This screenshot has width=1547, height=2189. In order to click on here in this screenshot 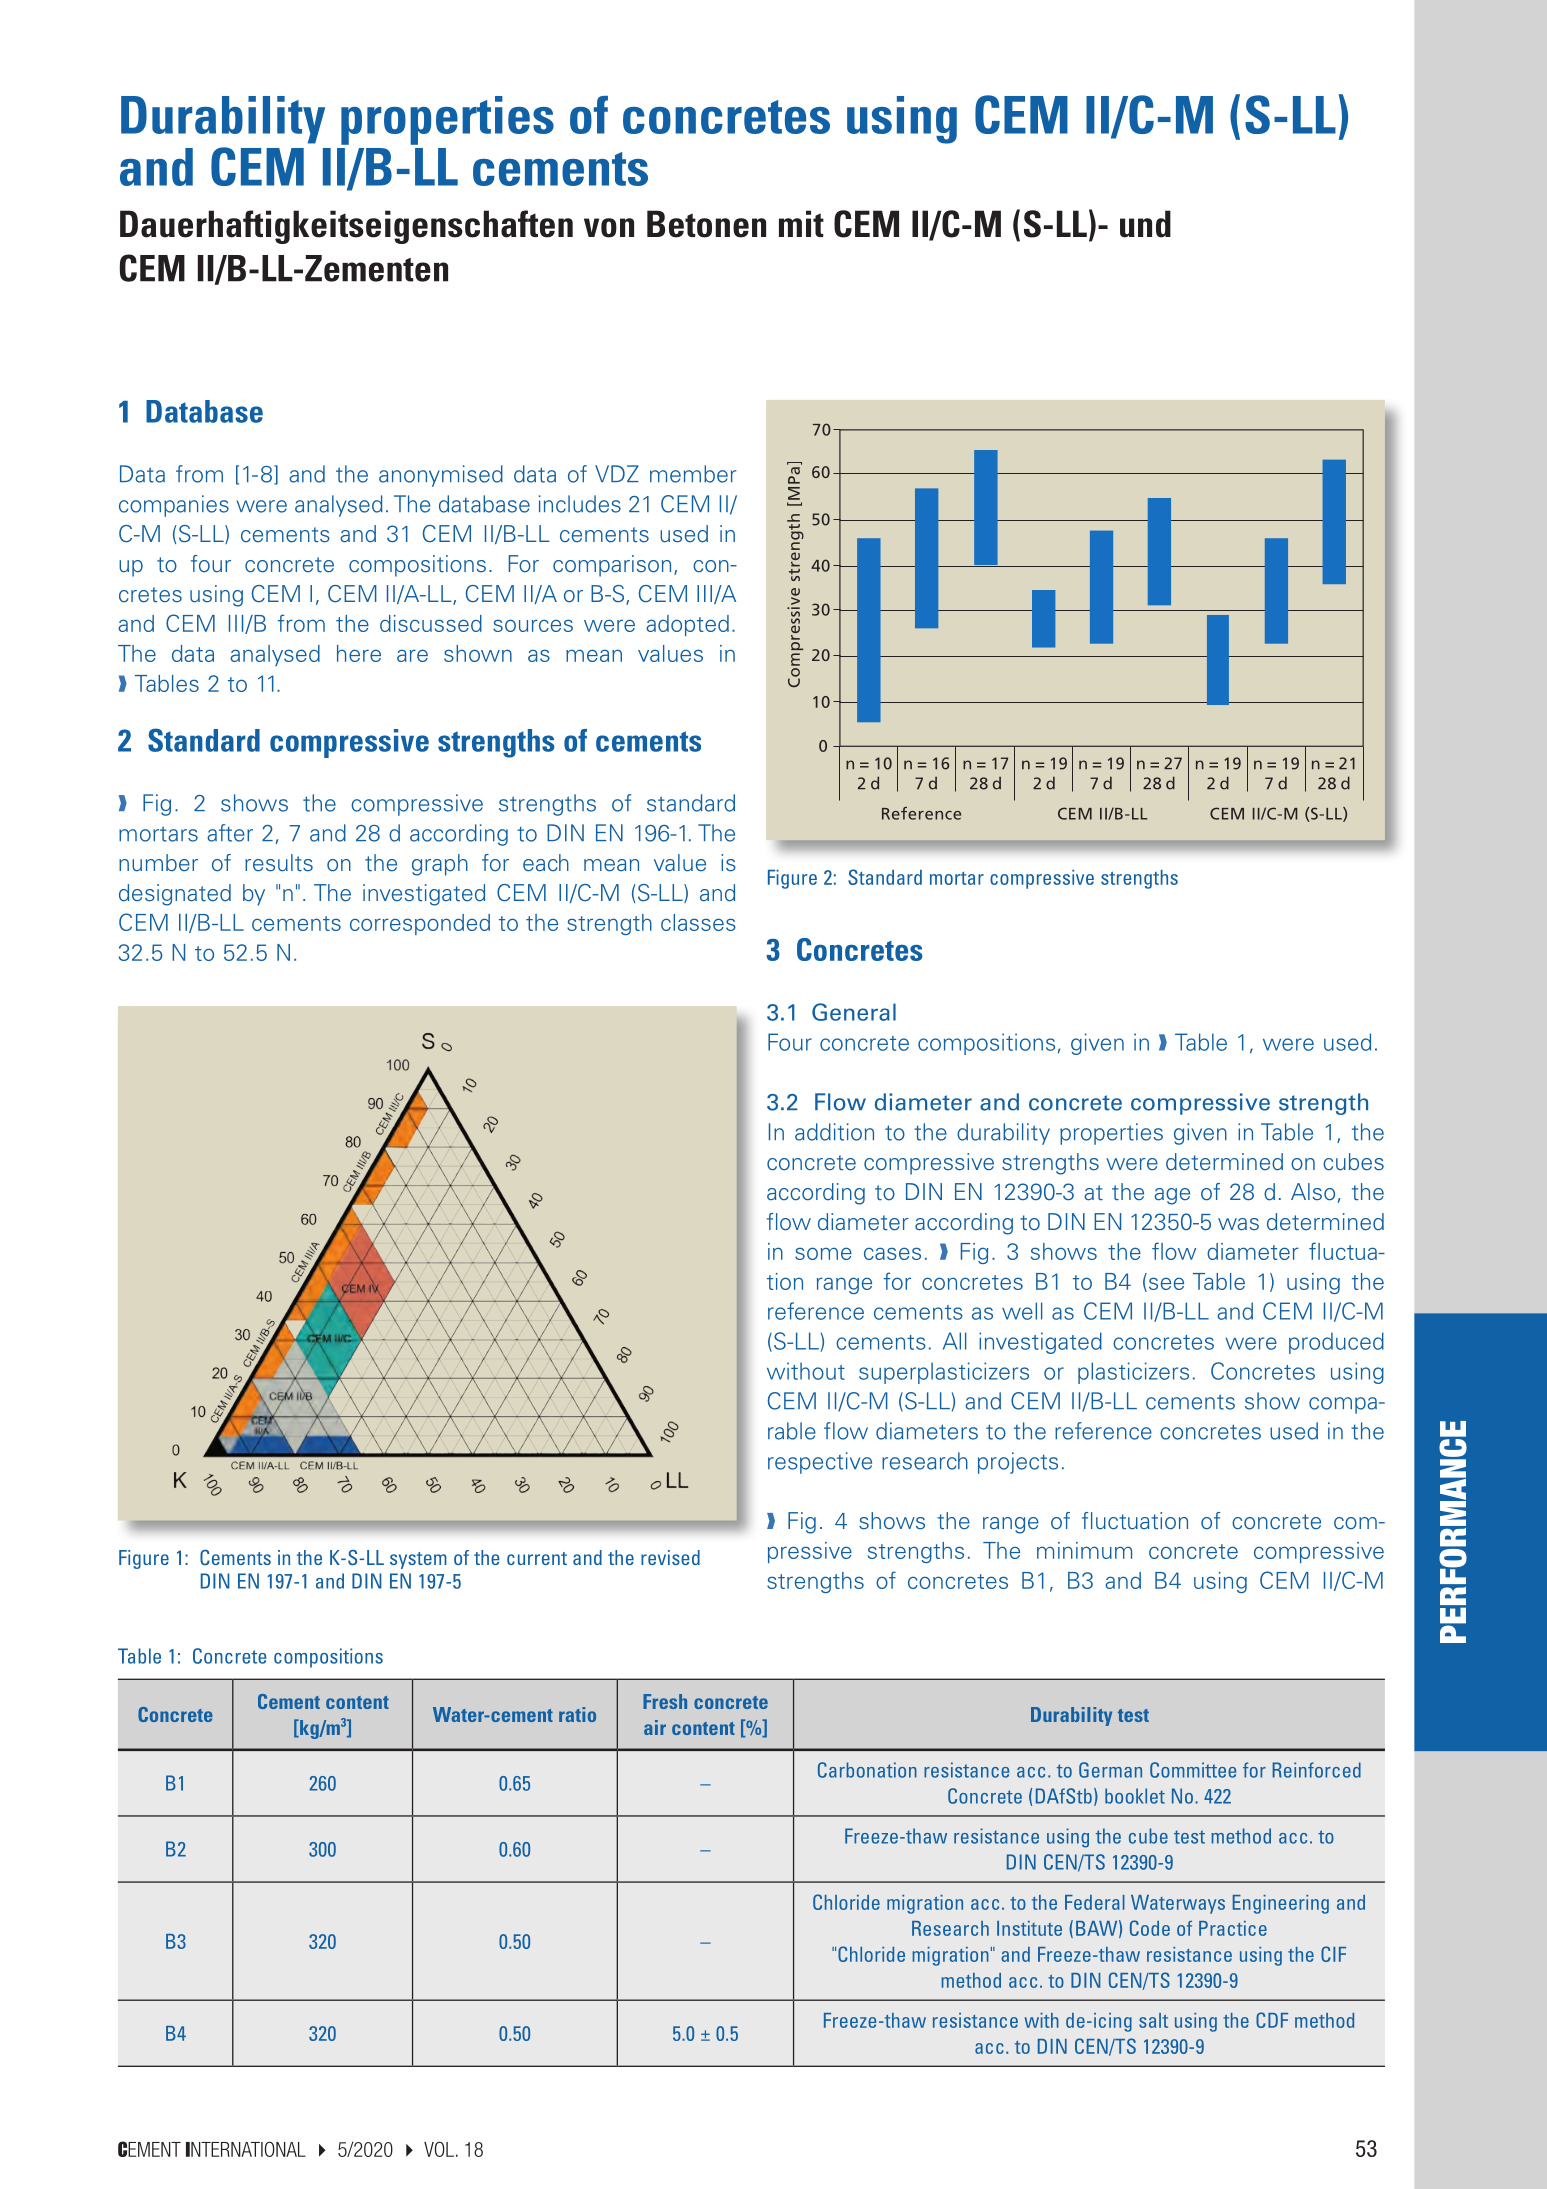, I will do `click(359, 653)`.
